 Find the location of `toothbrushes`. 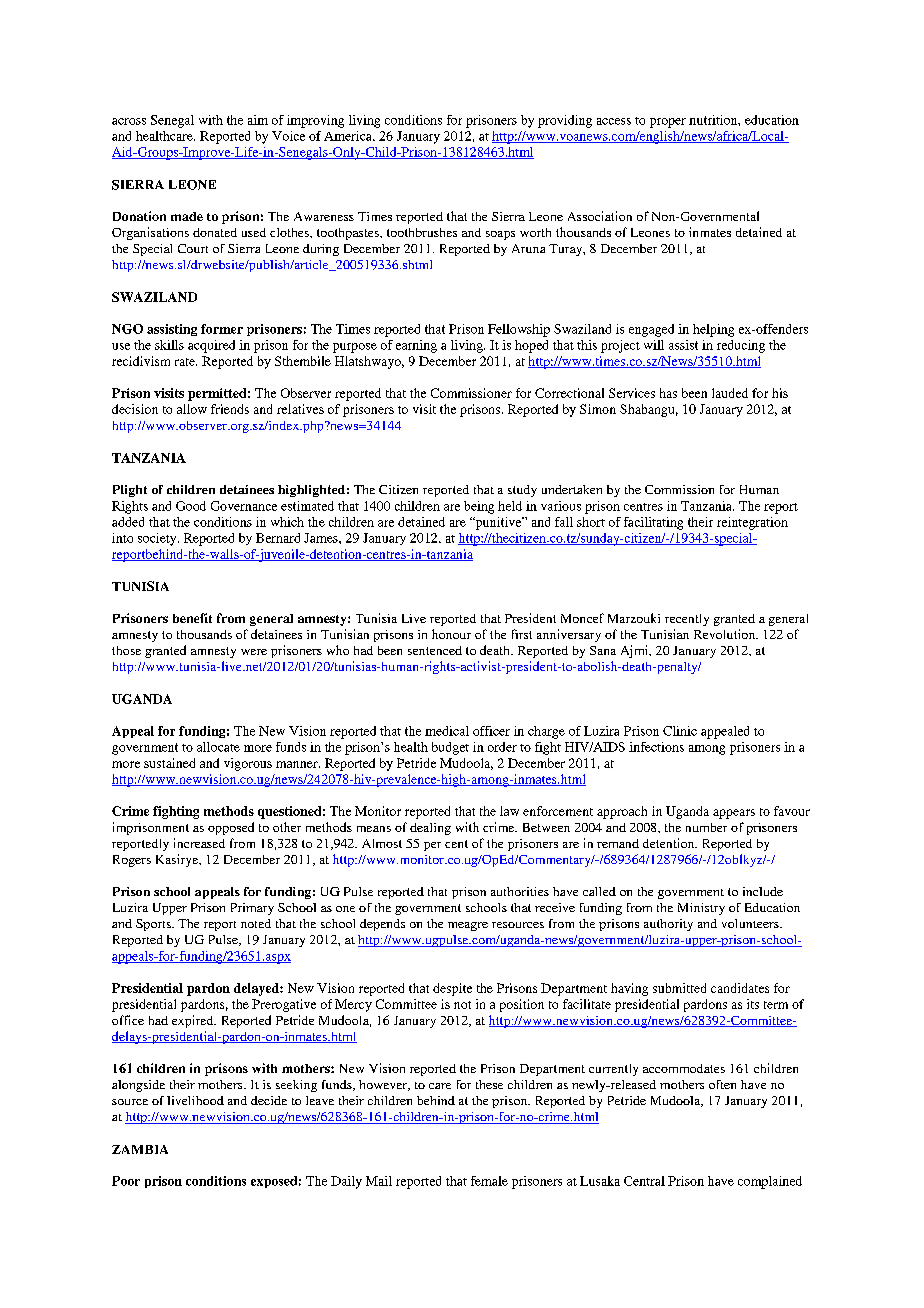

toothbrushes is located at coordinates (422, 232).
